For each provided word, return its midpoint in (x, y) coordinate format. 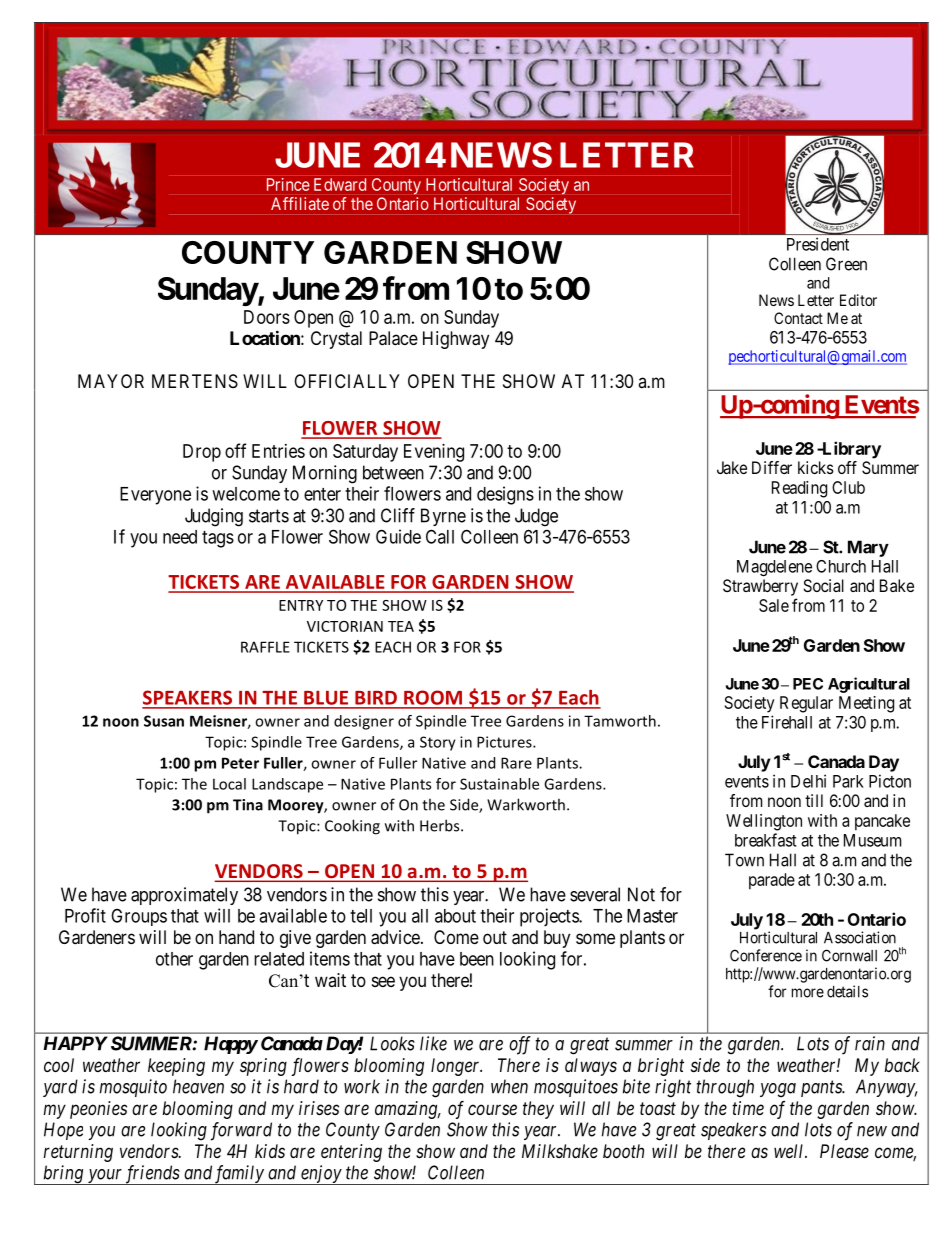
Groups (139, 917)
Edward (340, 184)
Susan (164, 721)
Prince (288, 184)
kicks (816, 467)
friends (152, 1175)
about (455, 916)
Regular (806, 704)
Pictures (505, 742)
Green (846, 264)
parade (772, 881)
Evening (434, 453)
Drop (202, 453)
